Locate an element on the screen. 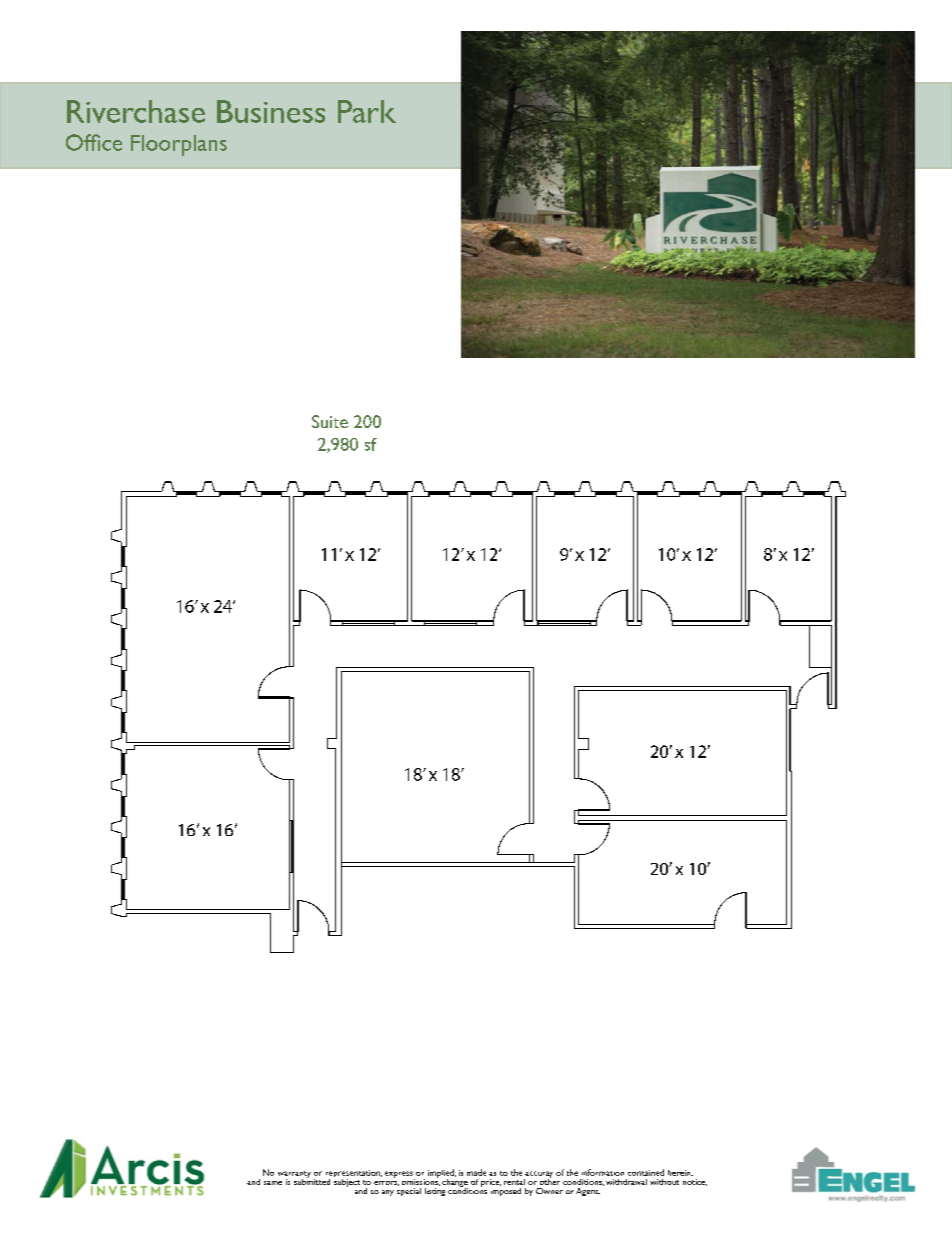 The width and height of the screenshot is (952, 1233). subject is located at coordinates (347, 1181).
